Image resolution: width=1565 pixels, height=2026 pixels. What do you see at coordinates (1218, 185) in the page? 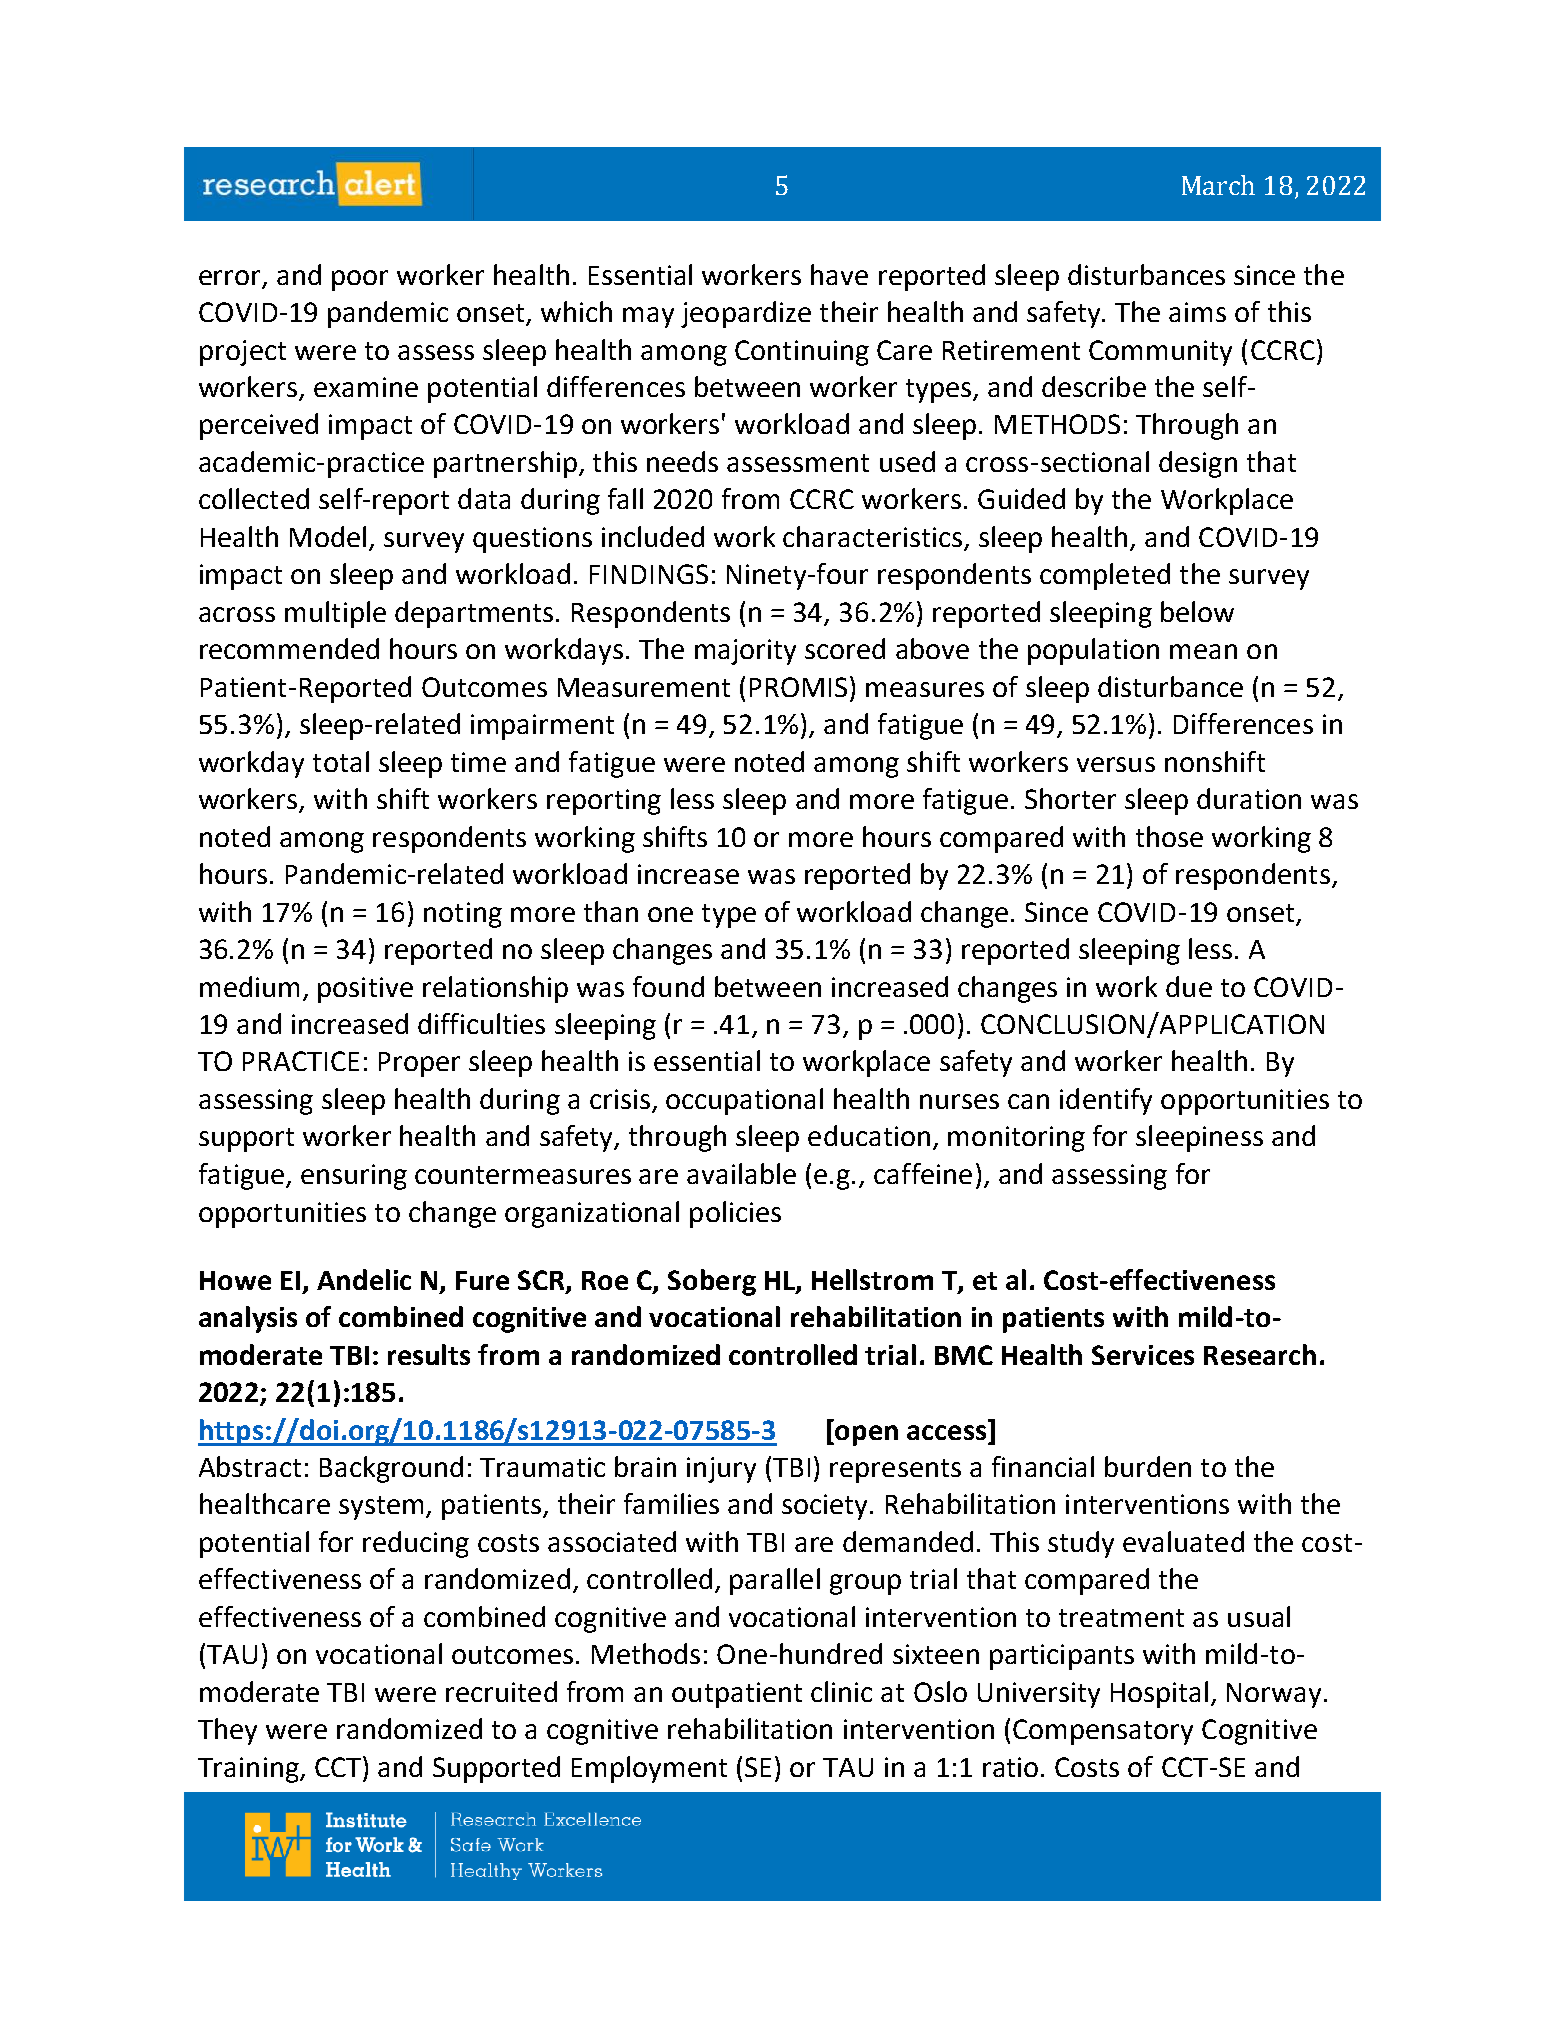
I see `March` at bounding box center [1218, 185].
